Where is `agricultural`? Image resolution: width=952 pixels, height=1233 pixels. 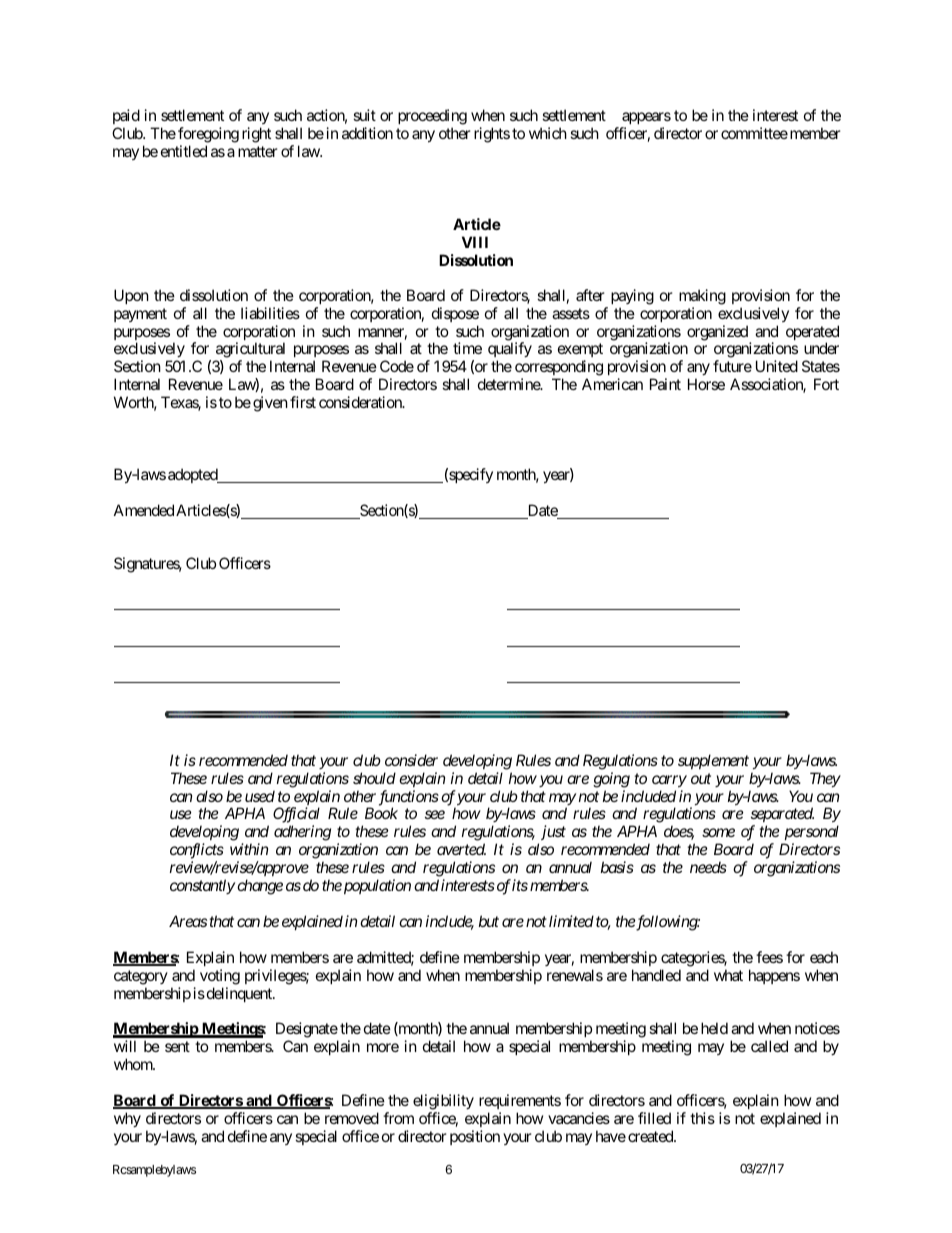 agricultural is located at coordinates (250, 351).
